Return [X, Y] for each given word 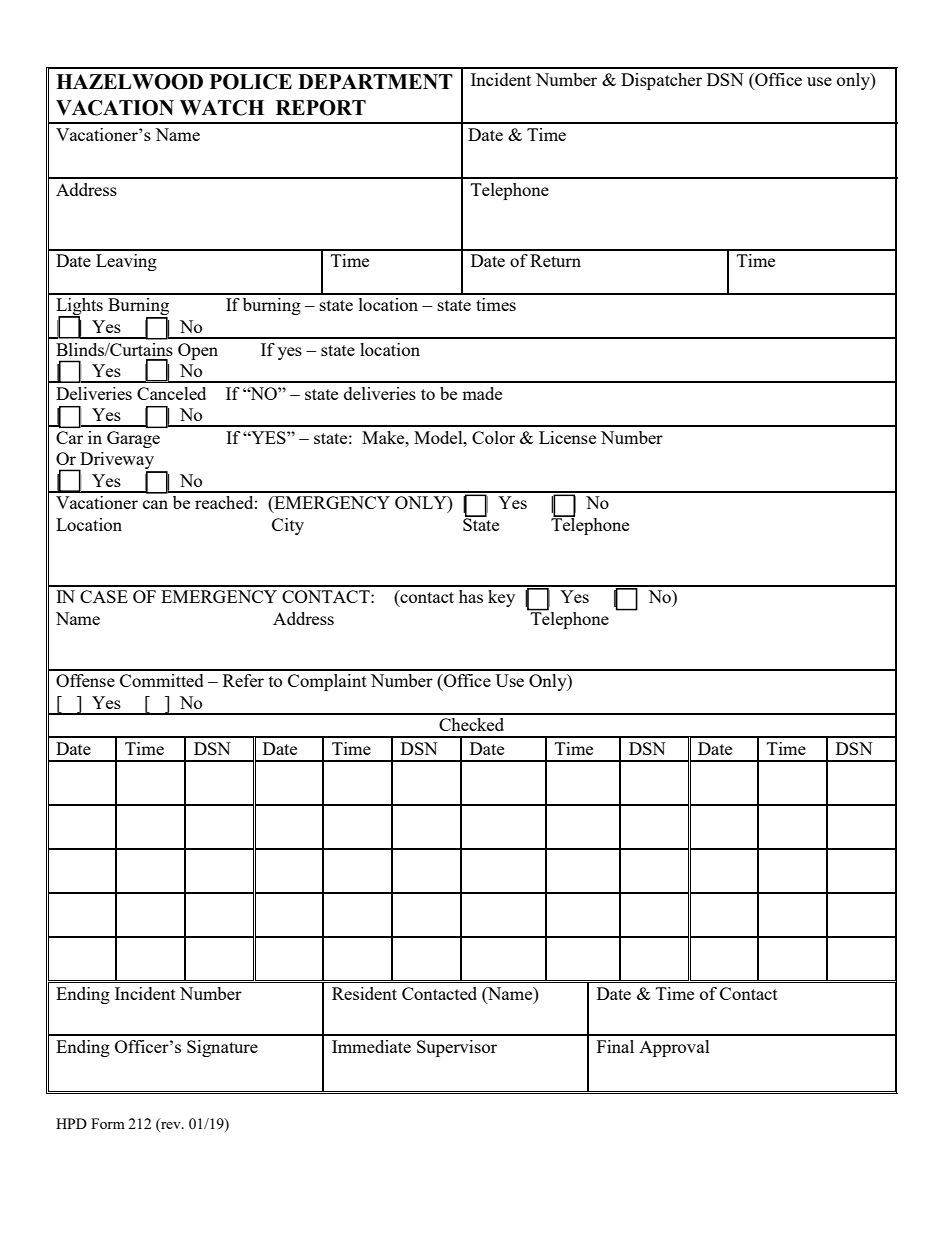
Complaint [327, 682]
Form [108, 1123]
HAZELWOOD [129, 82]
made [482, 393]
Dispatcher [661, 81]
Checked [471, 724]
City [288, 526]
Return [555, 260]
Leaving [126, 262]
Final [615, 1046]
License [567, 437]
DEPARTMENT [375, 81]
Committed [162, 680]
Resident [364, 993]
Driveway [117, 462]
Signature [222, 1048]
